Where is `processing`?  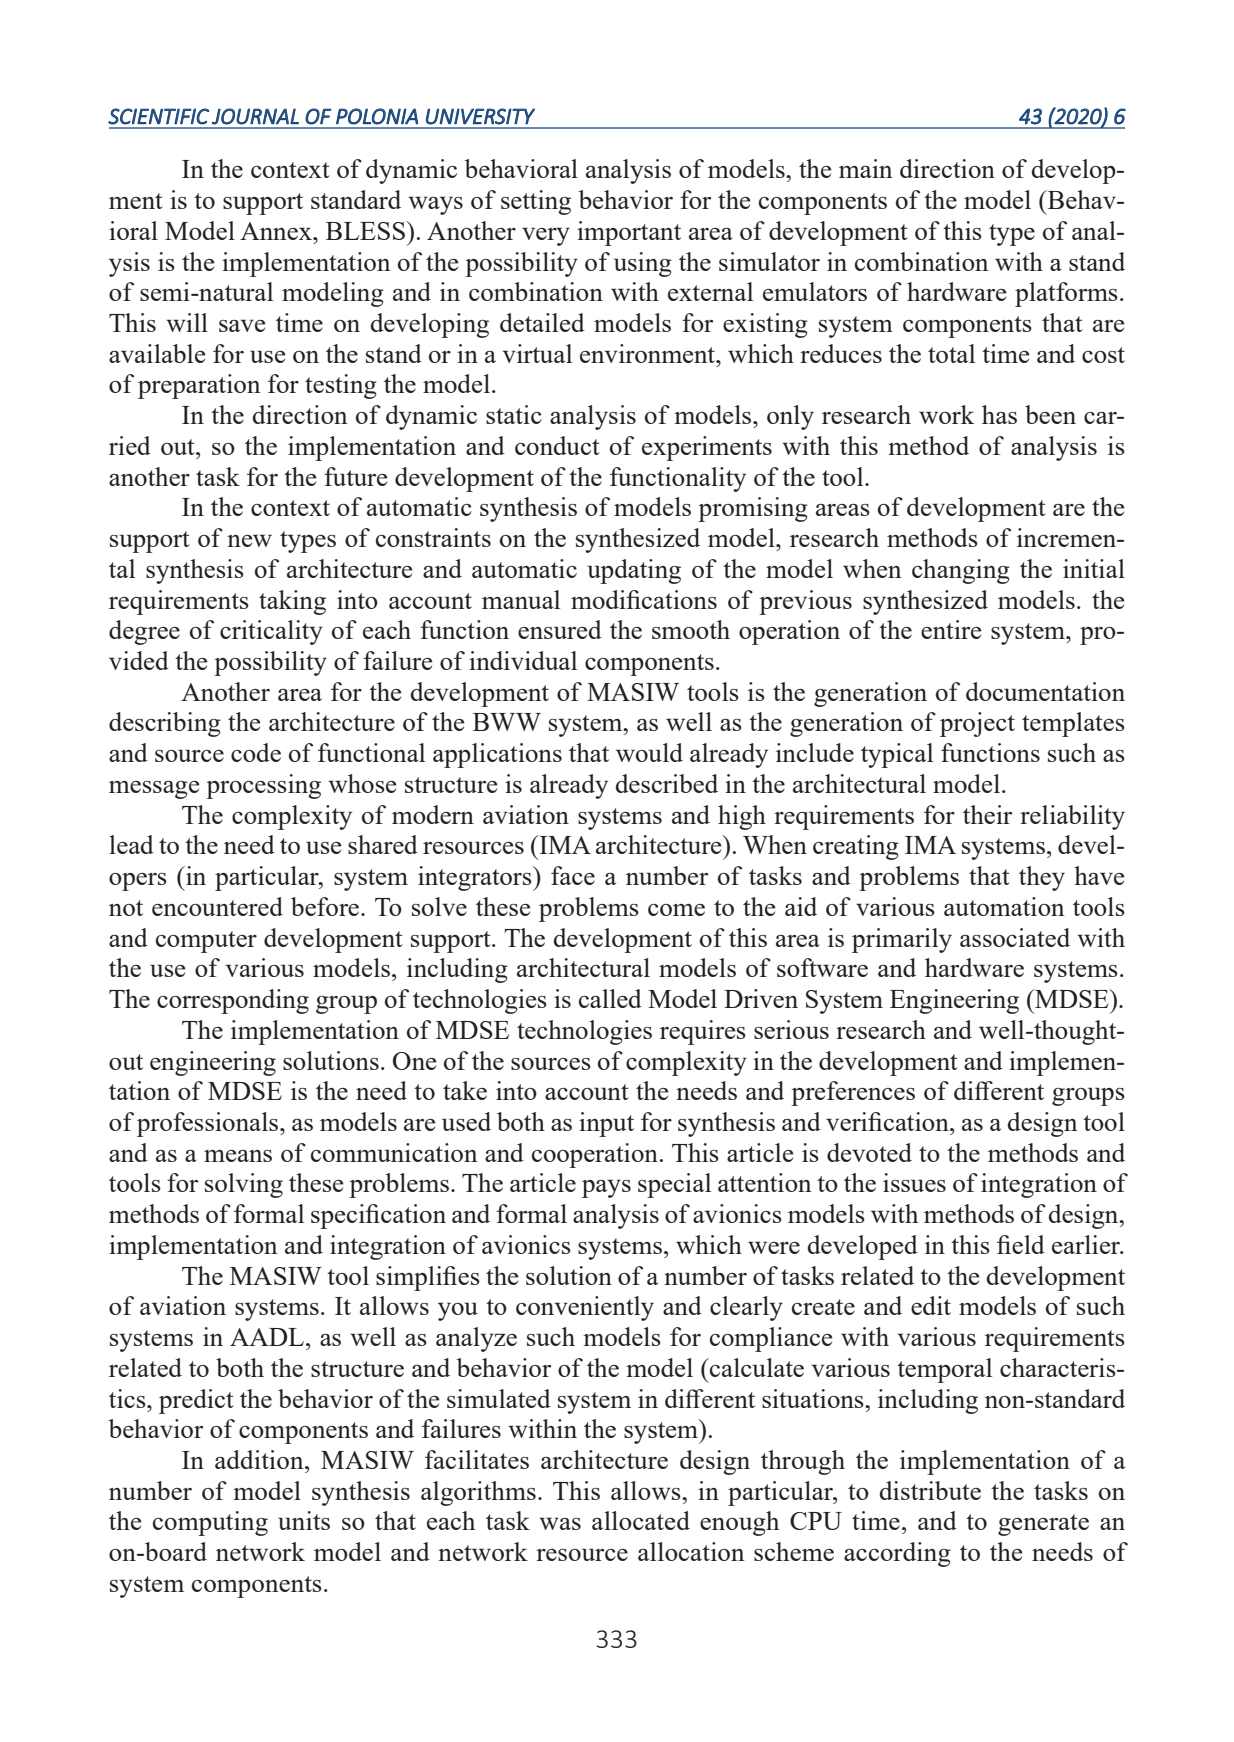 processing is located at coordinates (263, 786).
